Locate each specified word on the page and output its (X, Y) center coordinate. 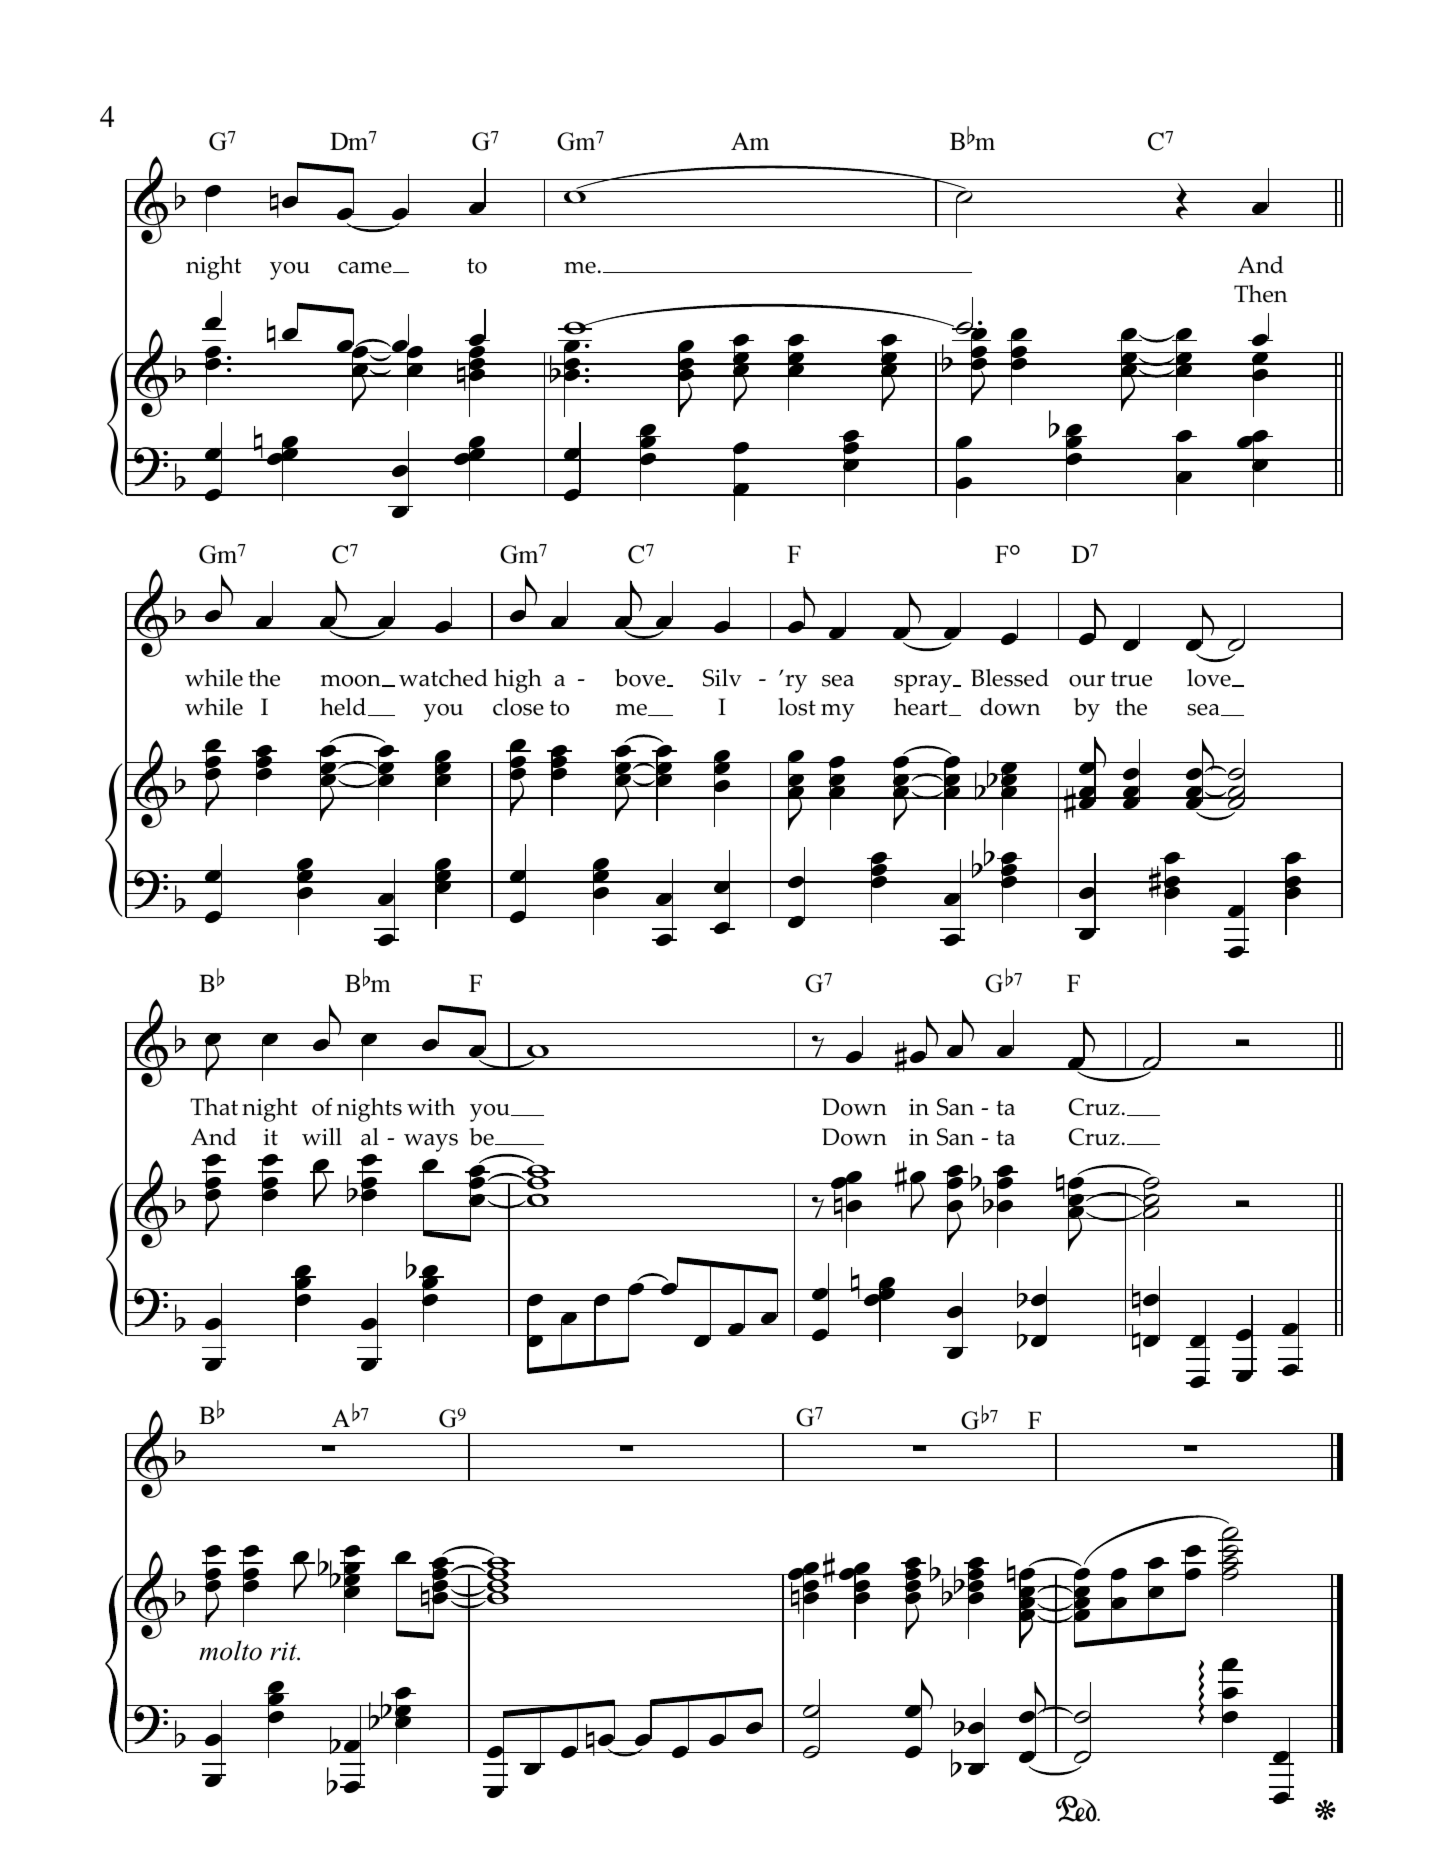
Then (1261, 294)
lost (797, 707)
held (344, 707)
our (1087, 681)
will (322, 1136)
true (1131, 679)
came (366, 268)
